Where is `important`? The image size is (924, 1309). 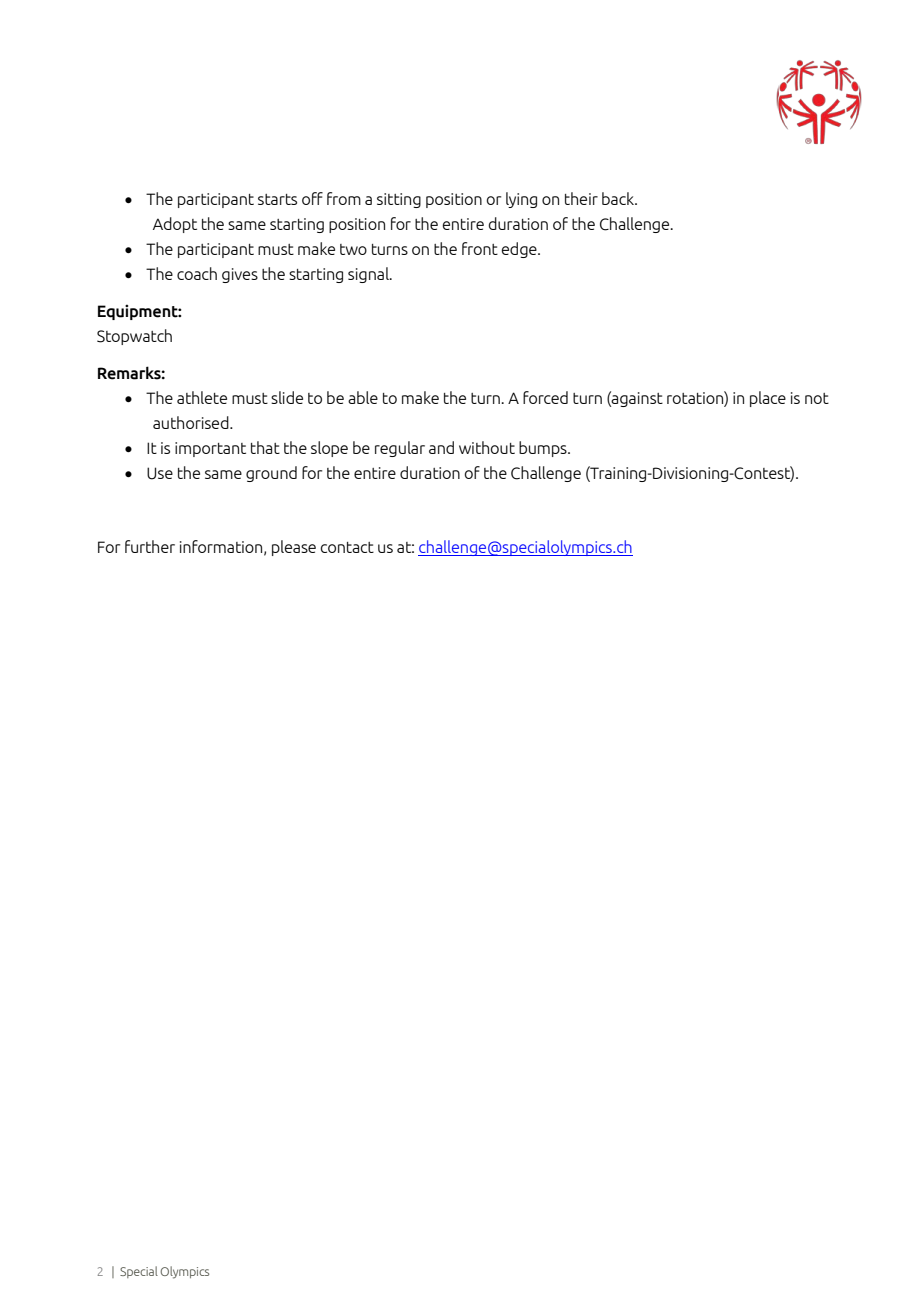
important is located at coordinates (210, 449).
